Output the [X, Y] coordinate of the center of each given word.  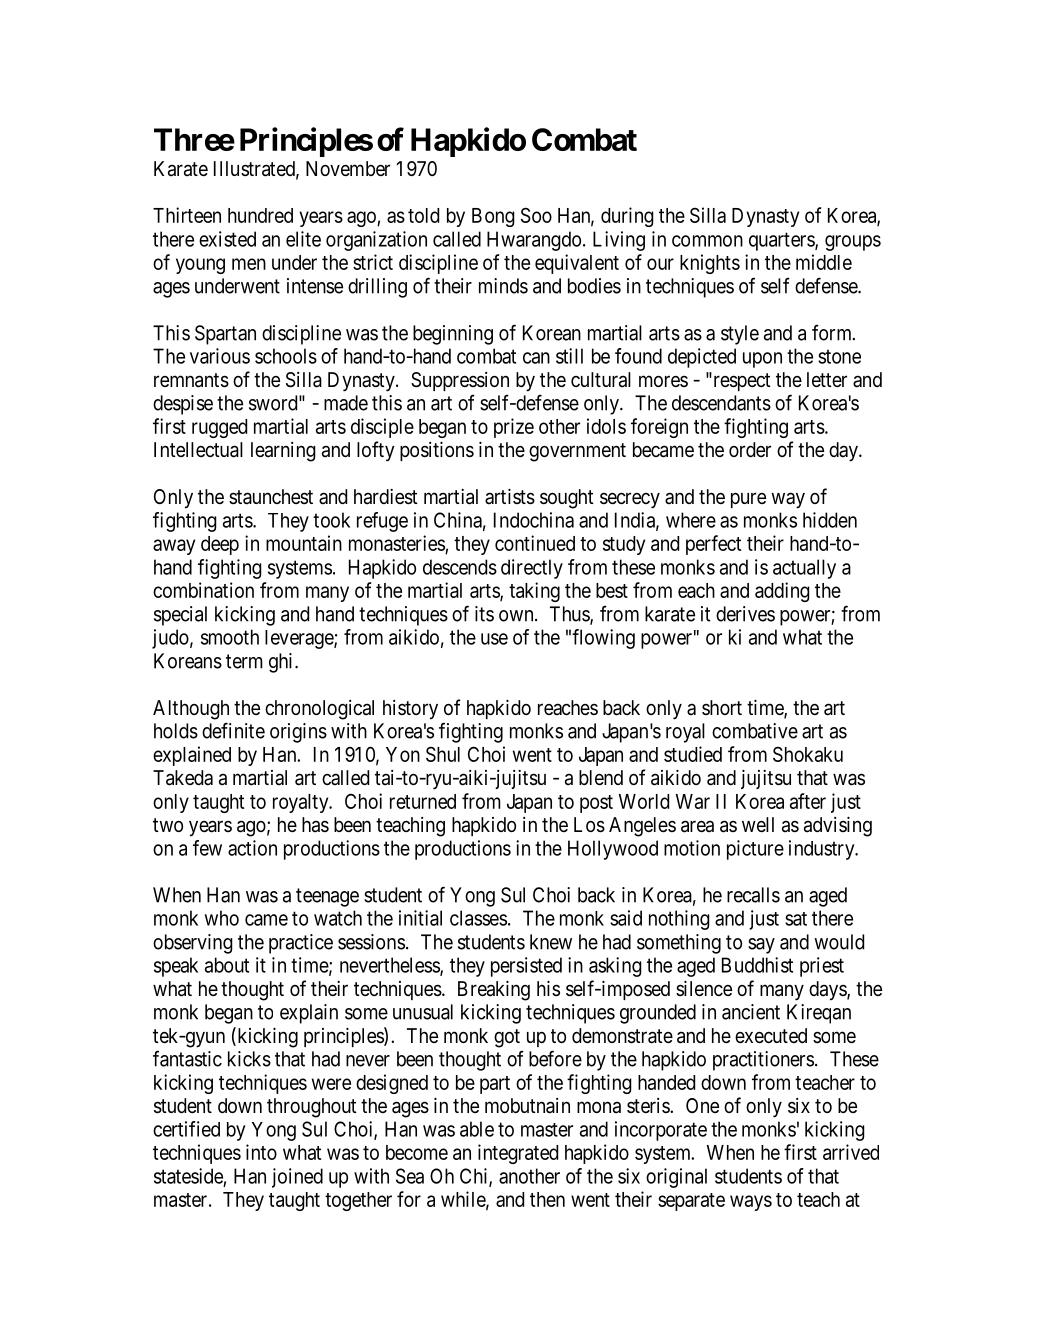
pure [748, 500]
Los [589, 825]
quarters [782, 241]
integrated [518, 1154]
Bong [493, 217]
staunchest [271, 497]
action [252, 848]
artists [510, 497]
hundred [260, 215]
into [261, 1152]
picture [755, 850]
